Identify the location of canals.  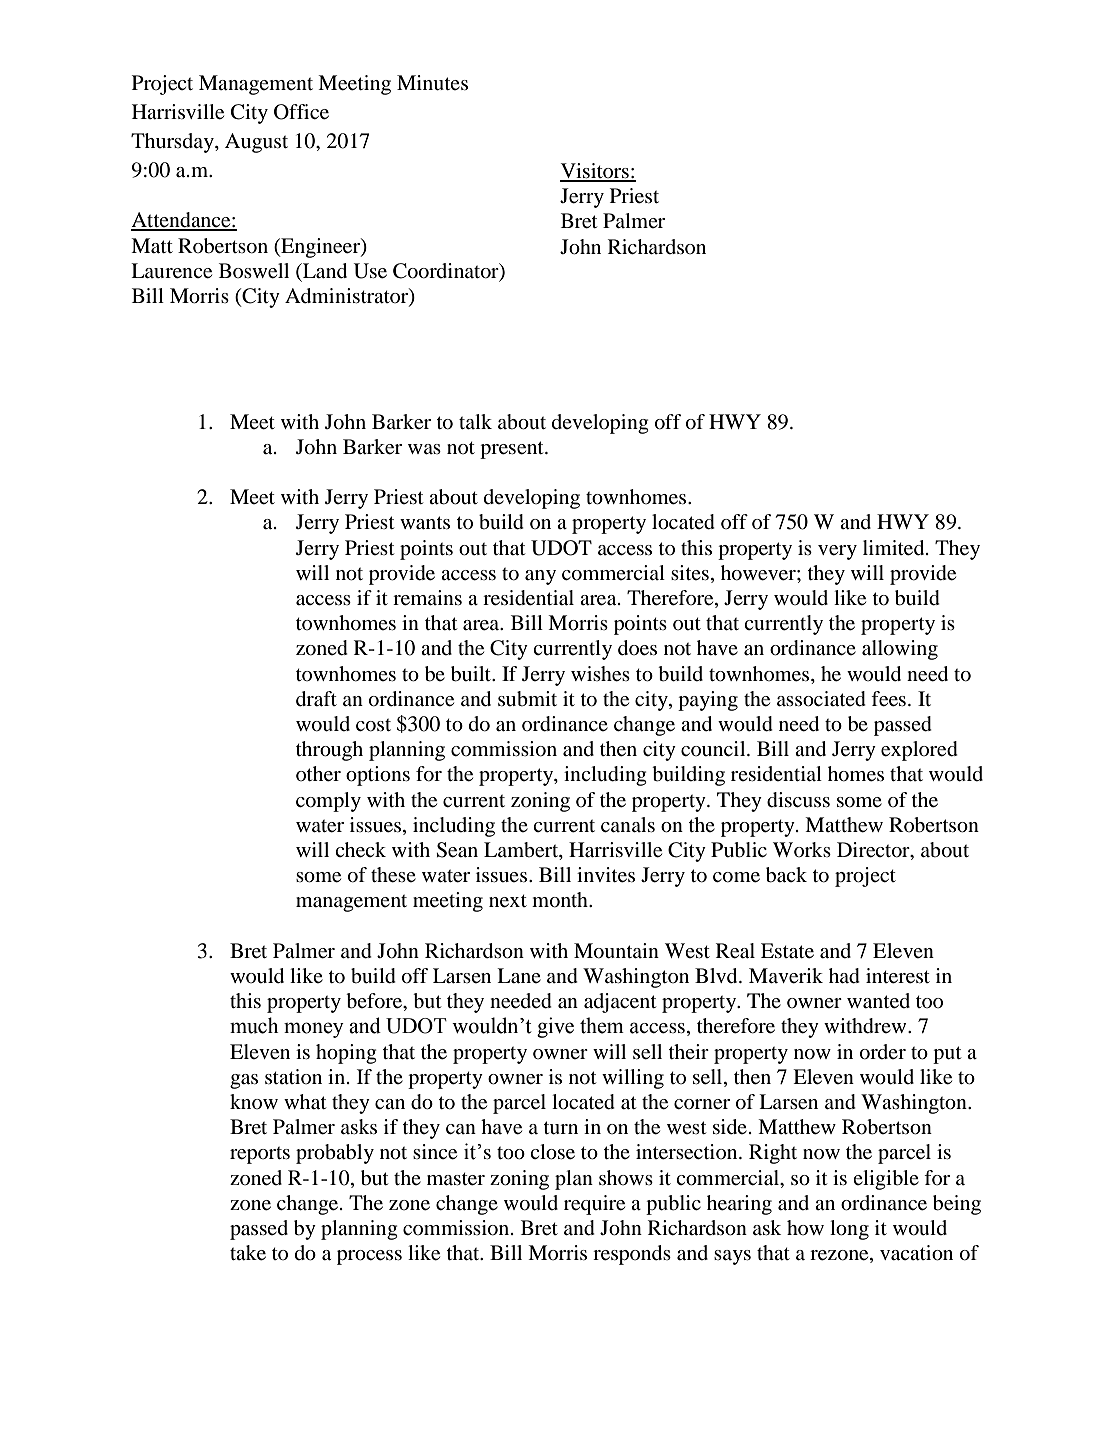
(628, 824).
